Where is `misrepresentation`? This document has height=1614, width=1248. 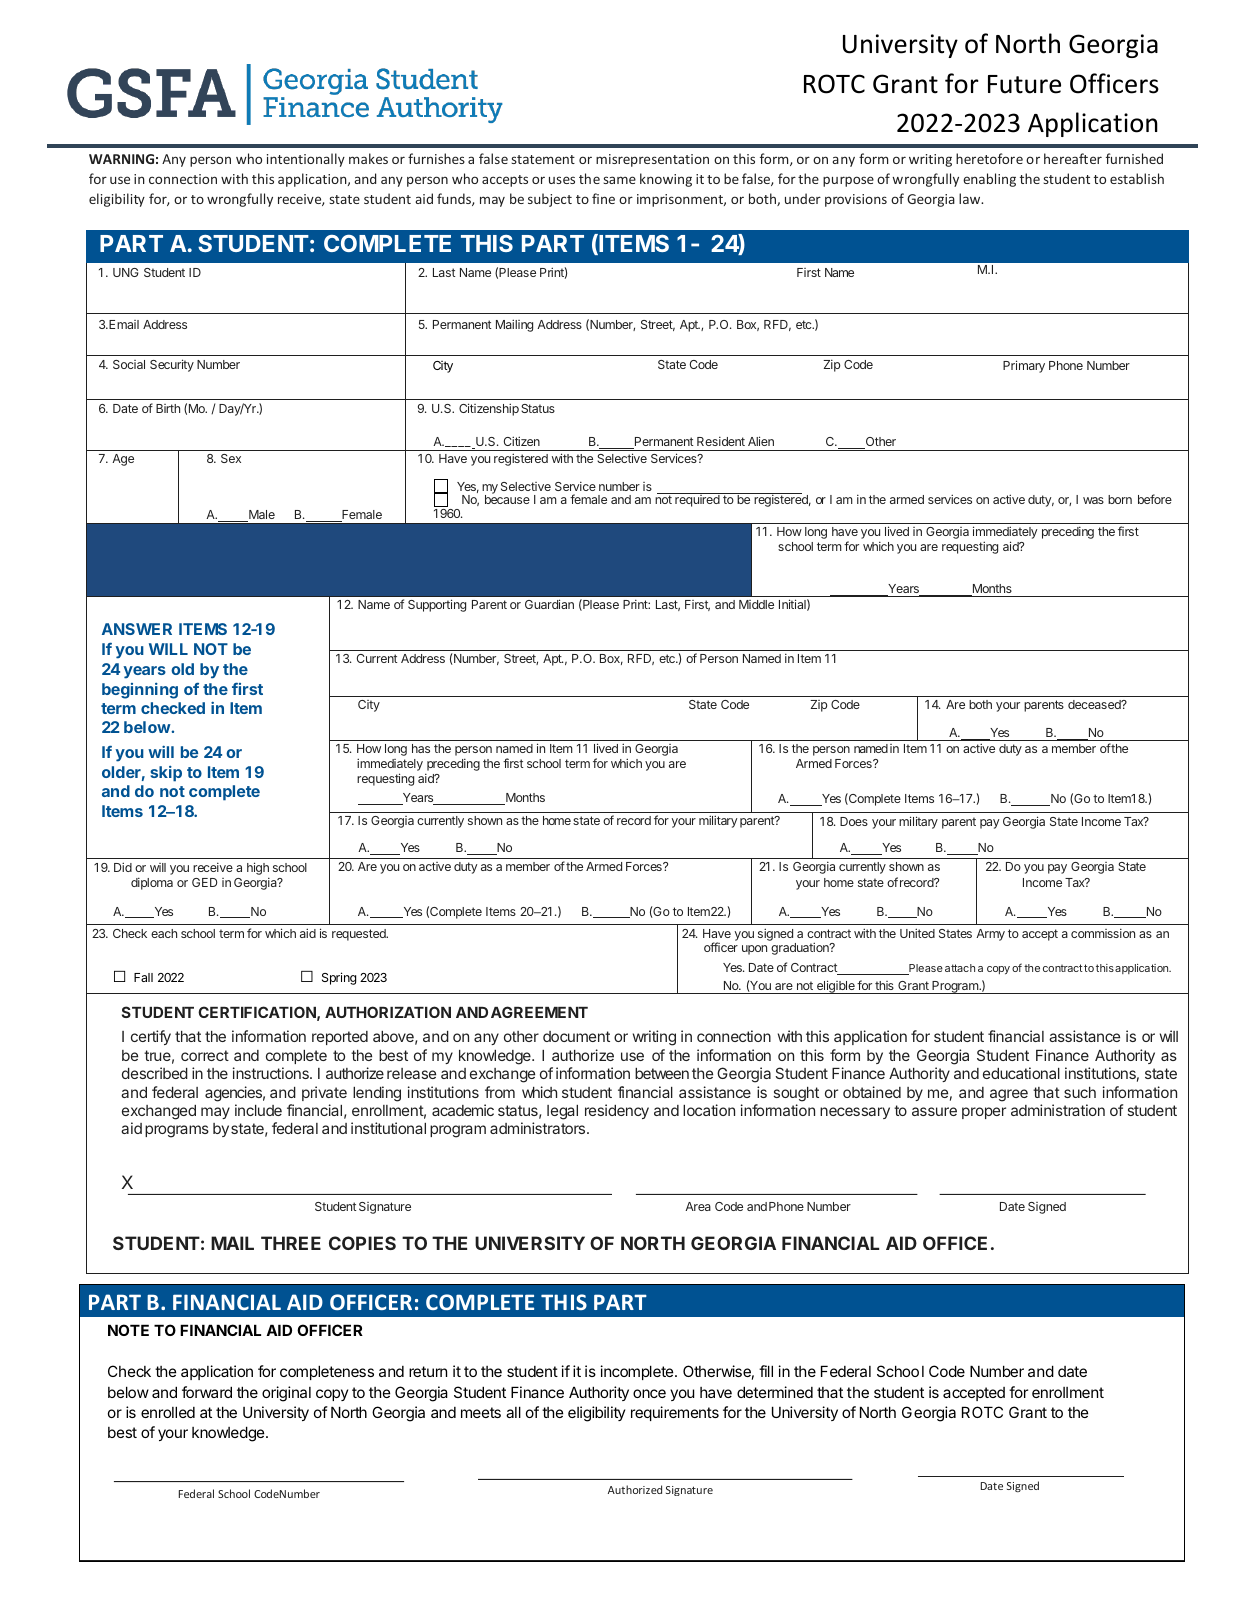
misrepresentation is located at coordinates (652, 160).
